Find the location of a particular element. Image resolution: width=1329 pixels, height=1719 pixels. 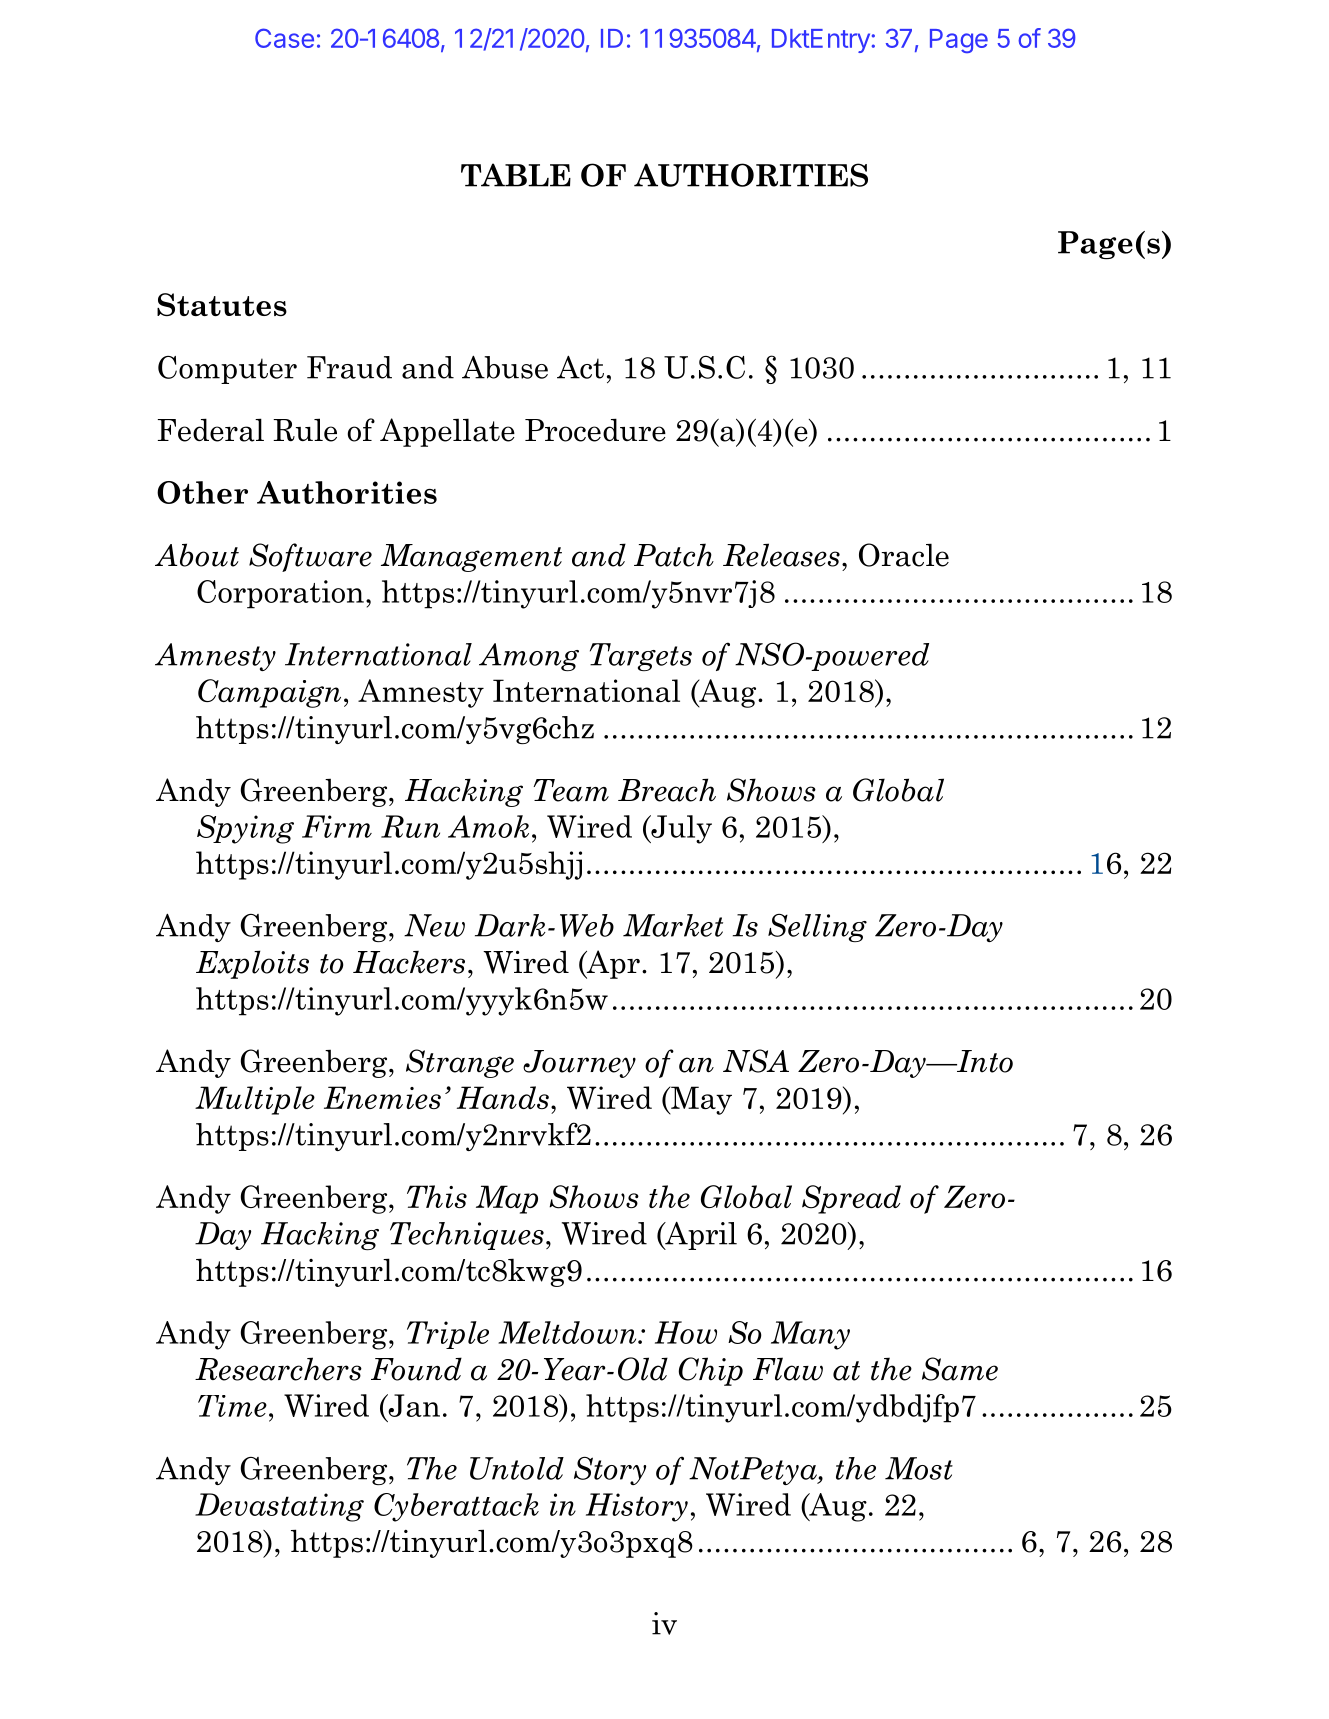

TABLE is located at coordinates (516, 175).
